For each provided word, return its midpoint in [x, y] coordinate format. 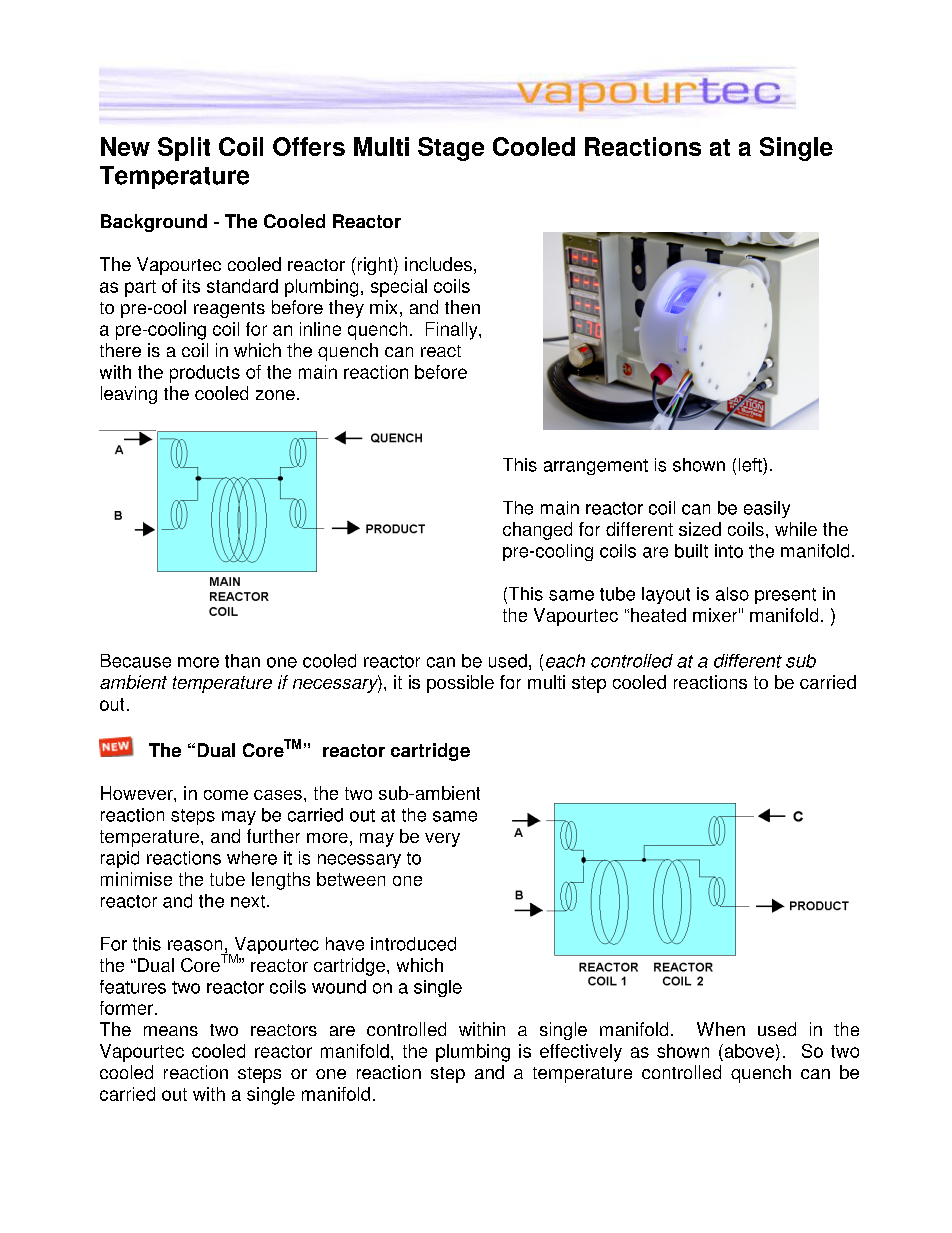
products [205, 374]
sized [700, 529]
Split [184, 149]
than [242, 661]
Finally [453, 331]
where [252, 858]
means [171, 1031]
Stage [451, 149]
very [442, 840]
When [721, 1029]
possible [460, 684]
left [751, 465]
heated [658, 615]
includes [438, 264]
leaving [129, 395]
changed [537, 531]
